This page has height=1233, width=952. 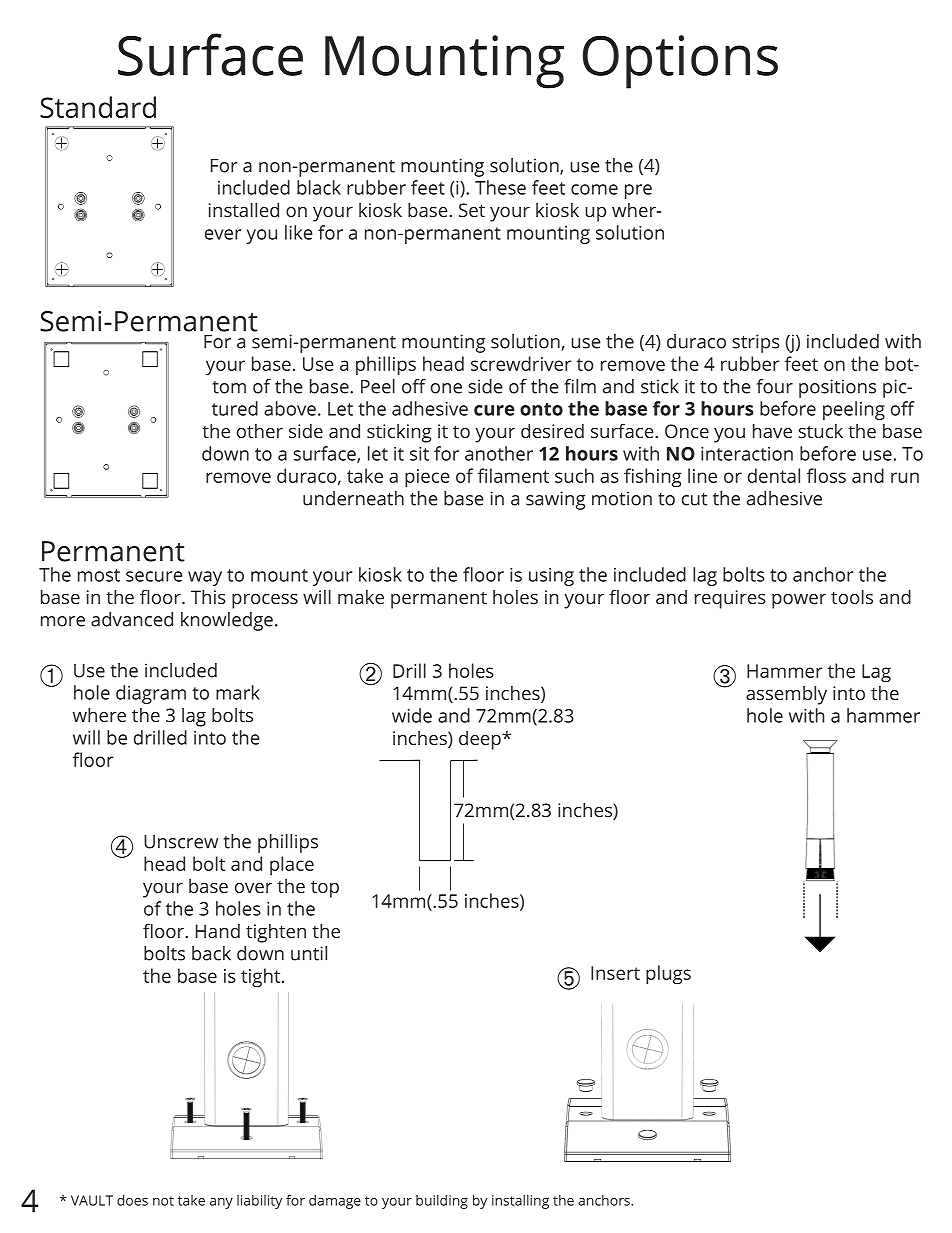 What do you see at coordinates (551, 577) in the page?
I see `using` at bounding box center [551, 577].
